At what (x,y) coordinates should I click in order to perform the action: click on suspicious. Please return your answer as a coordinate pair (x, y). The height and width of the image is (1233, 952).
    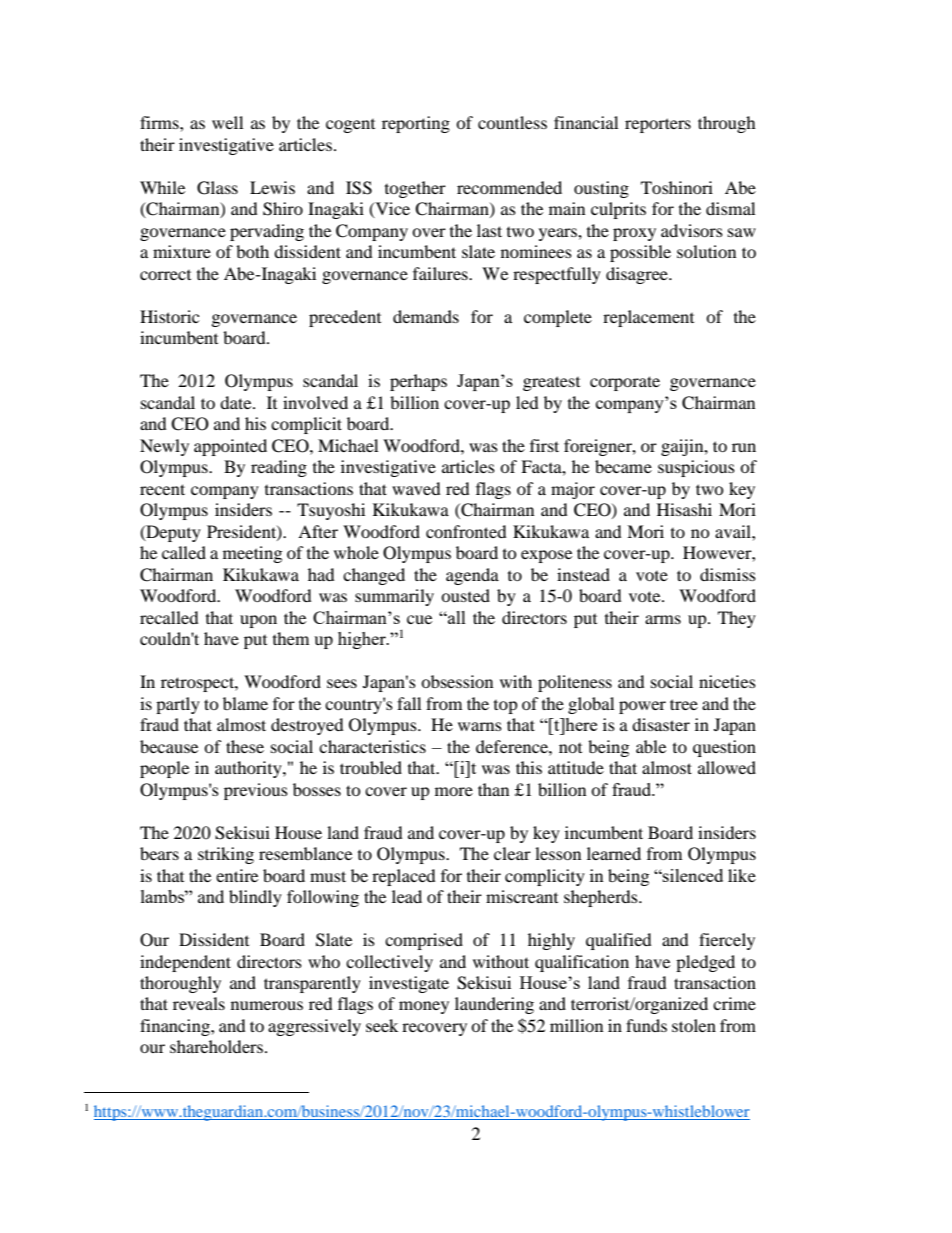
    Looking at the image, I should click on (696, 468).
